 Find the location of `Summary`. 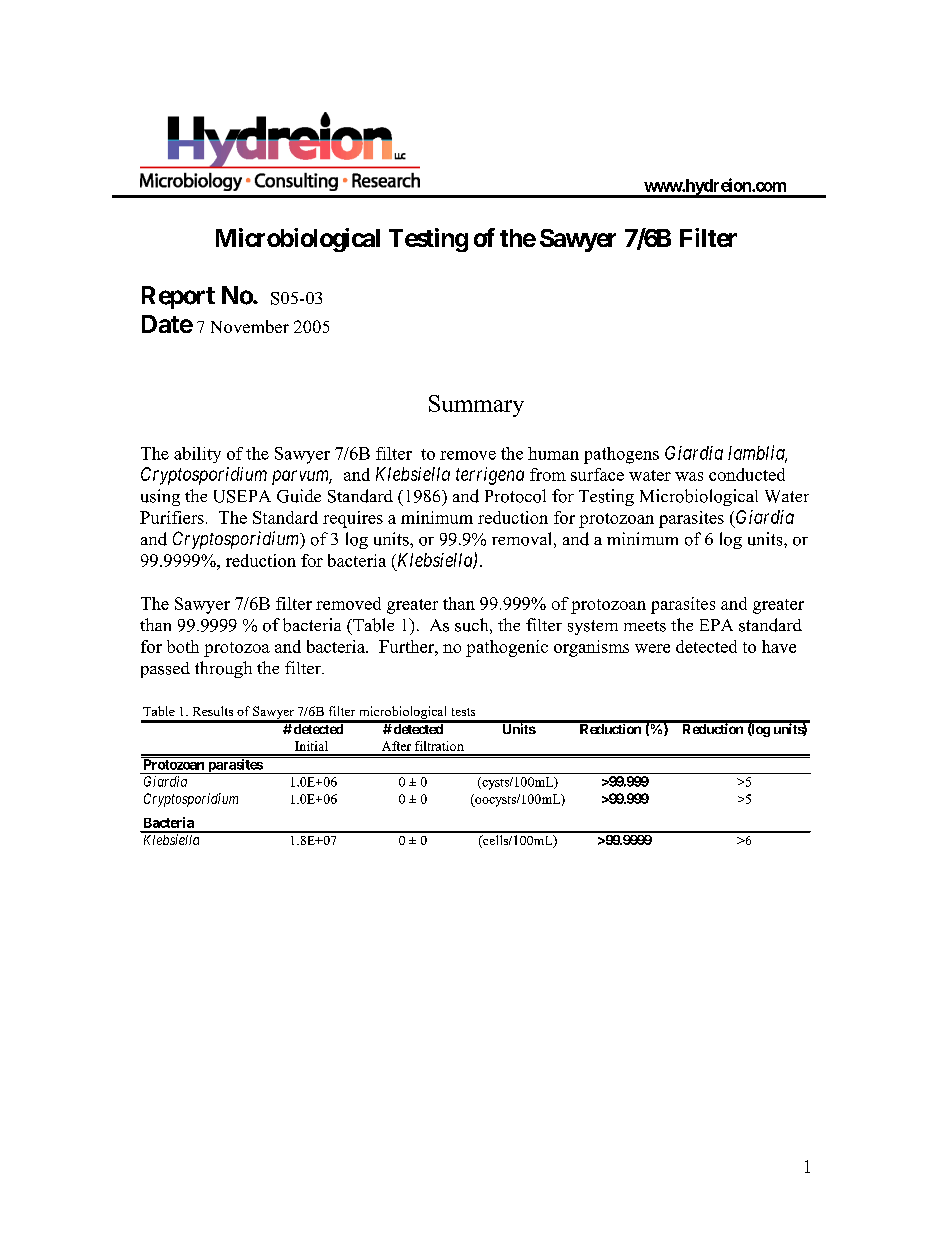

Summary is located at coordinates (476, 406).
